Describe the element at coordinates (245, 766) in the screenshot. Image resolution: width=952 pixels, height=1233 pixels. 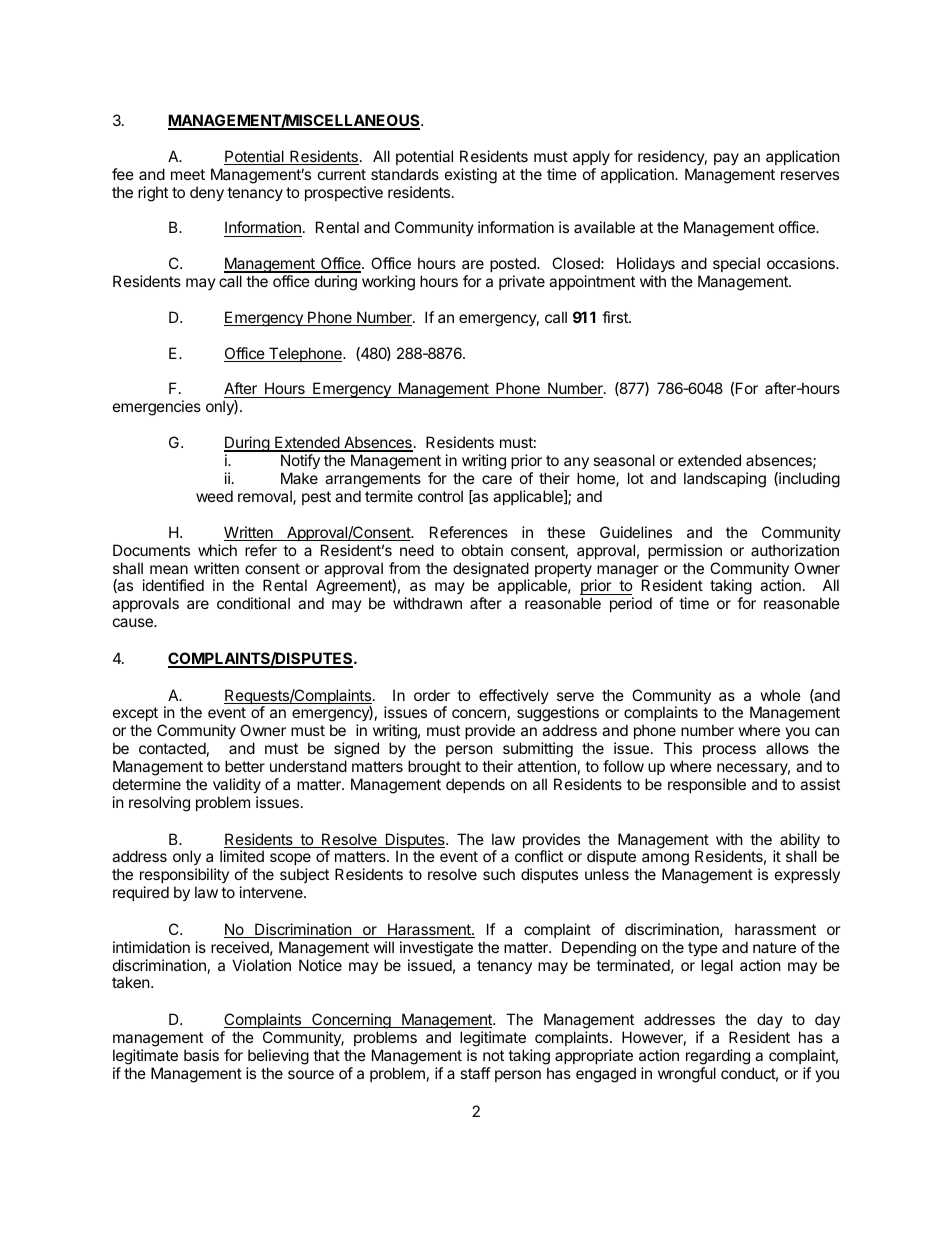
I see `better` at that location.
